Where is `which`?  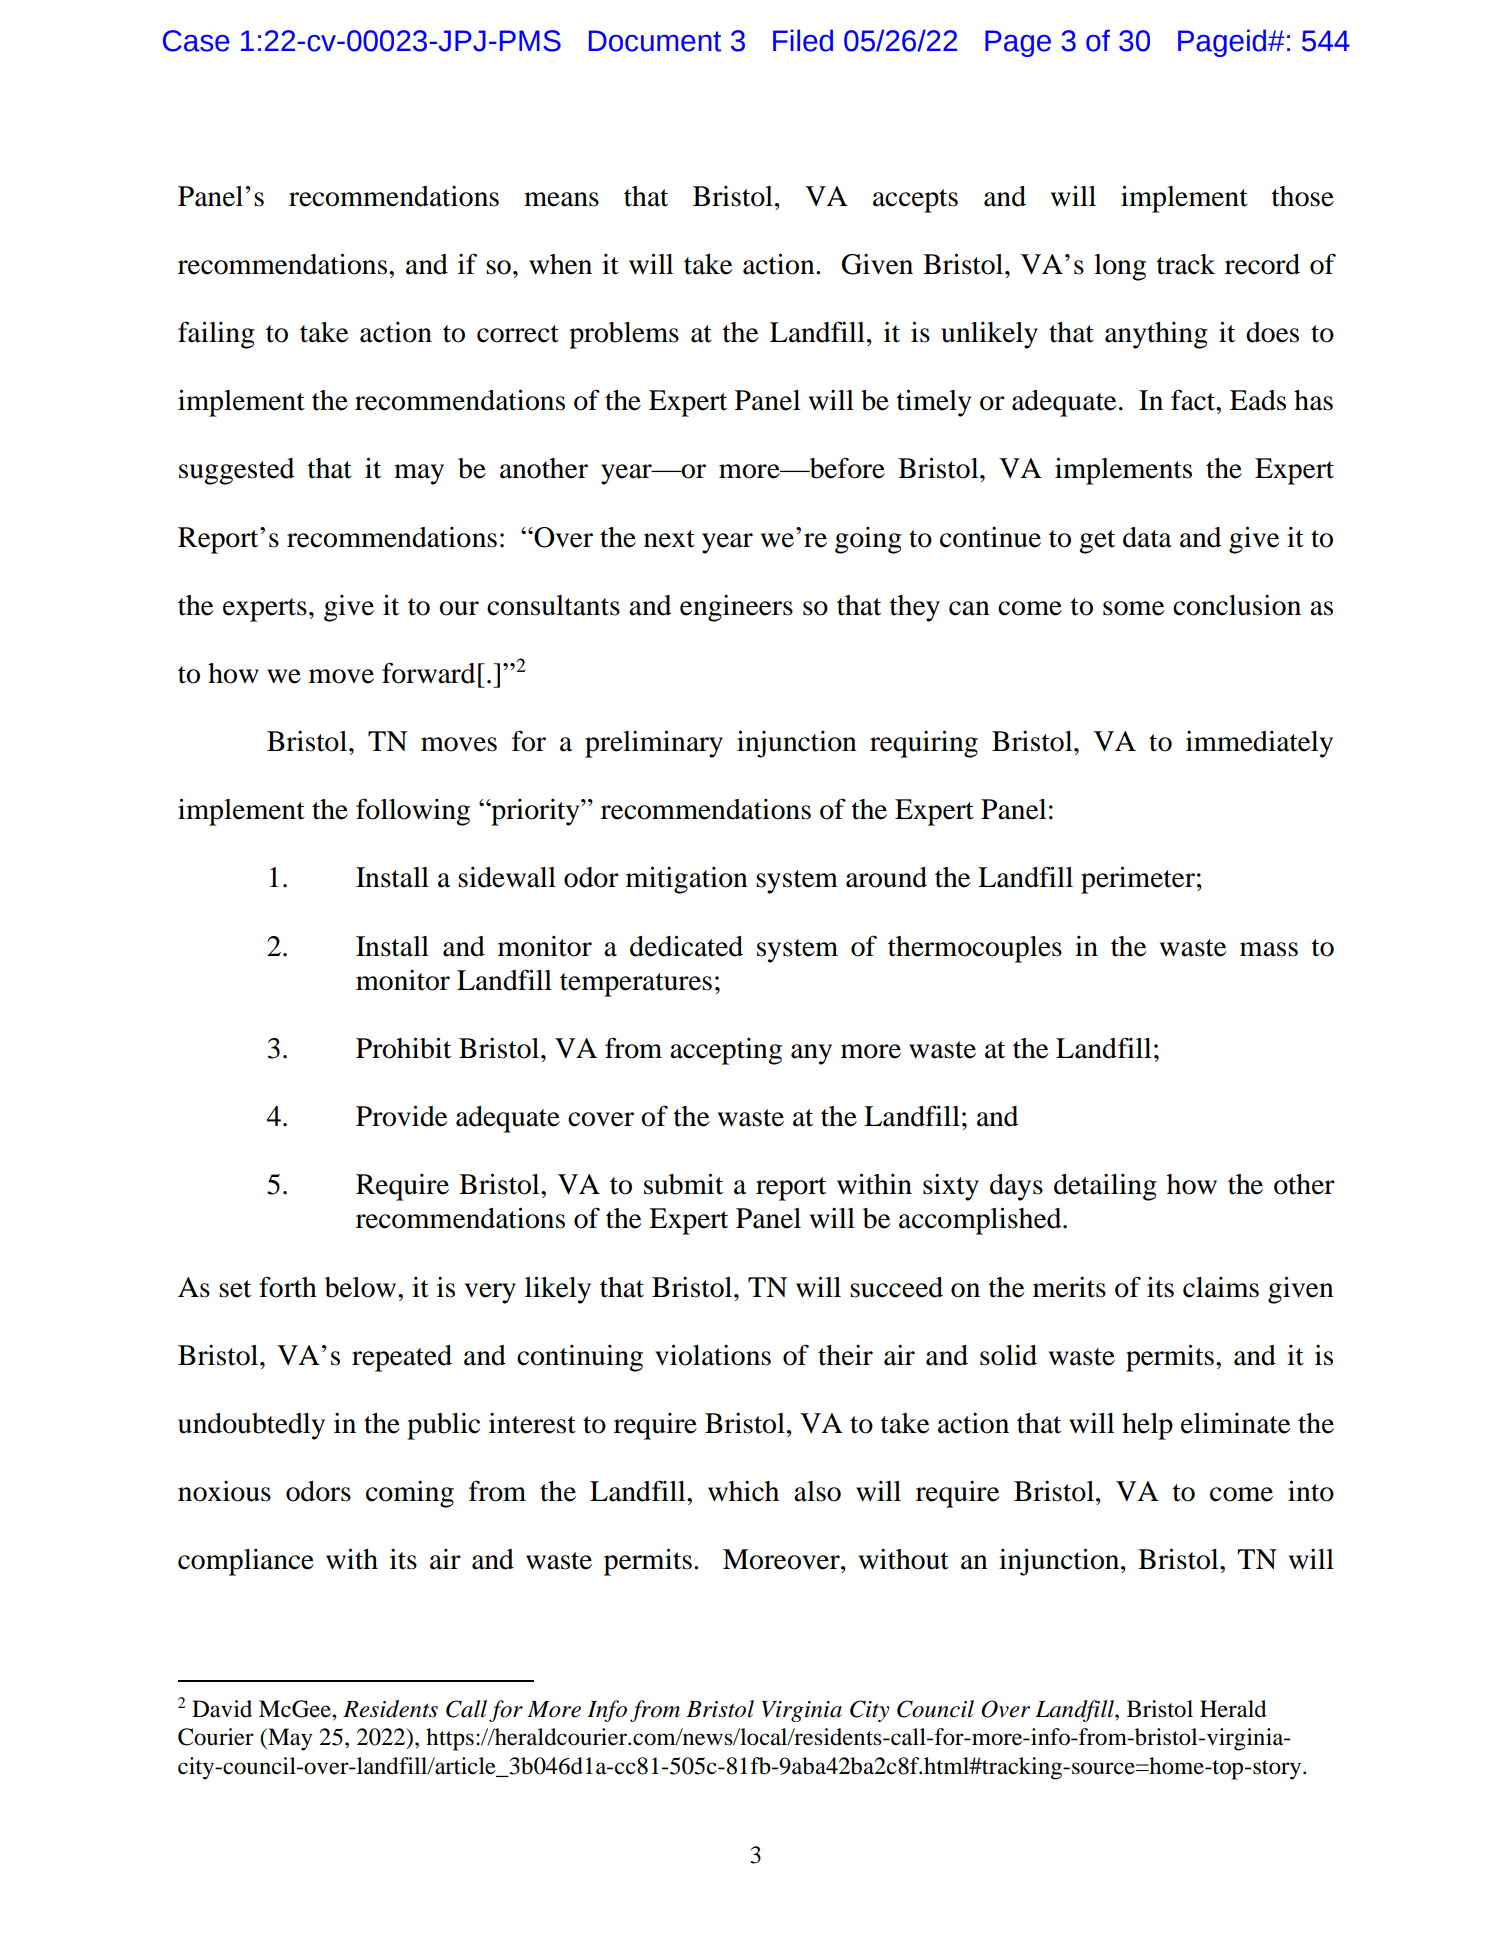 which is located at coordinates (743, 1491).
